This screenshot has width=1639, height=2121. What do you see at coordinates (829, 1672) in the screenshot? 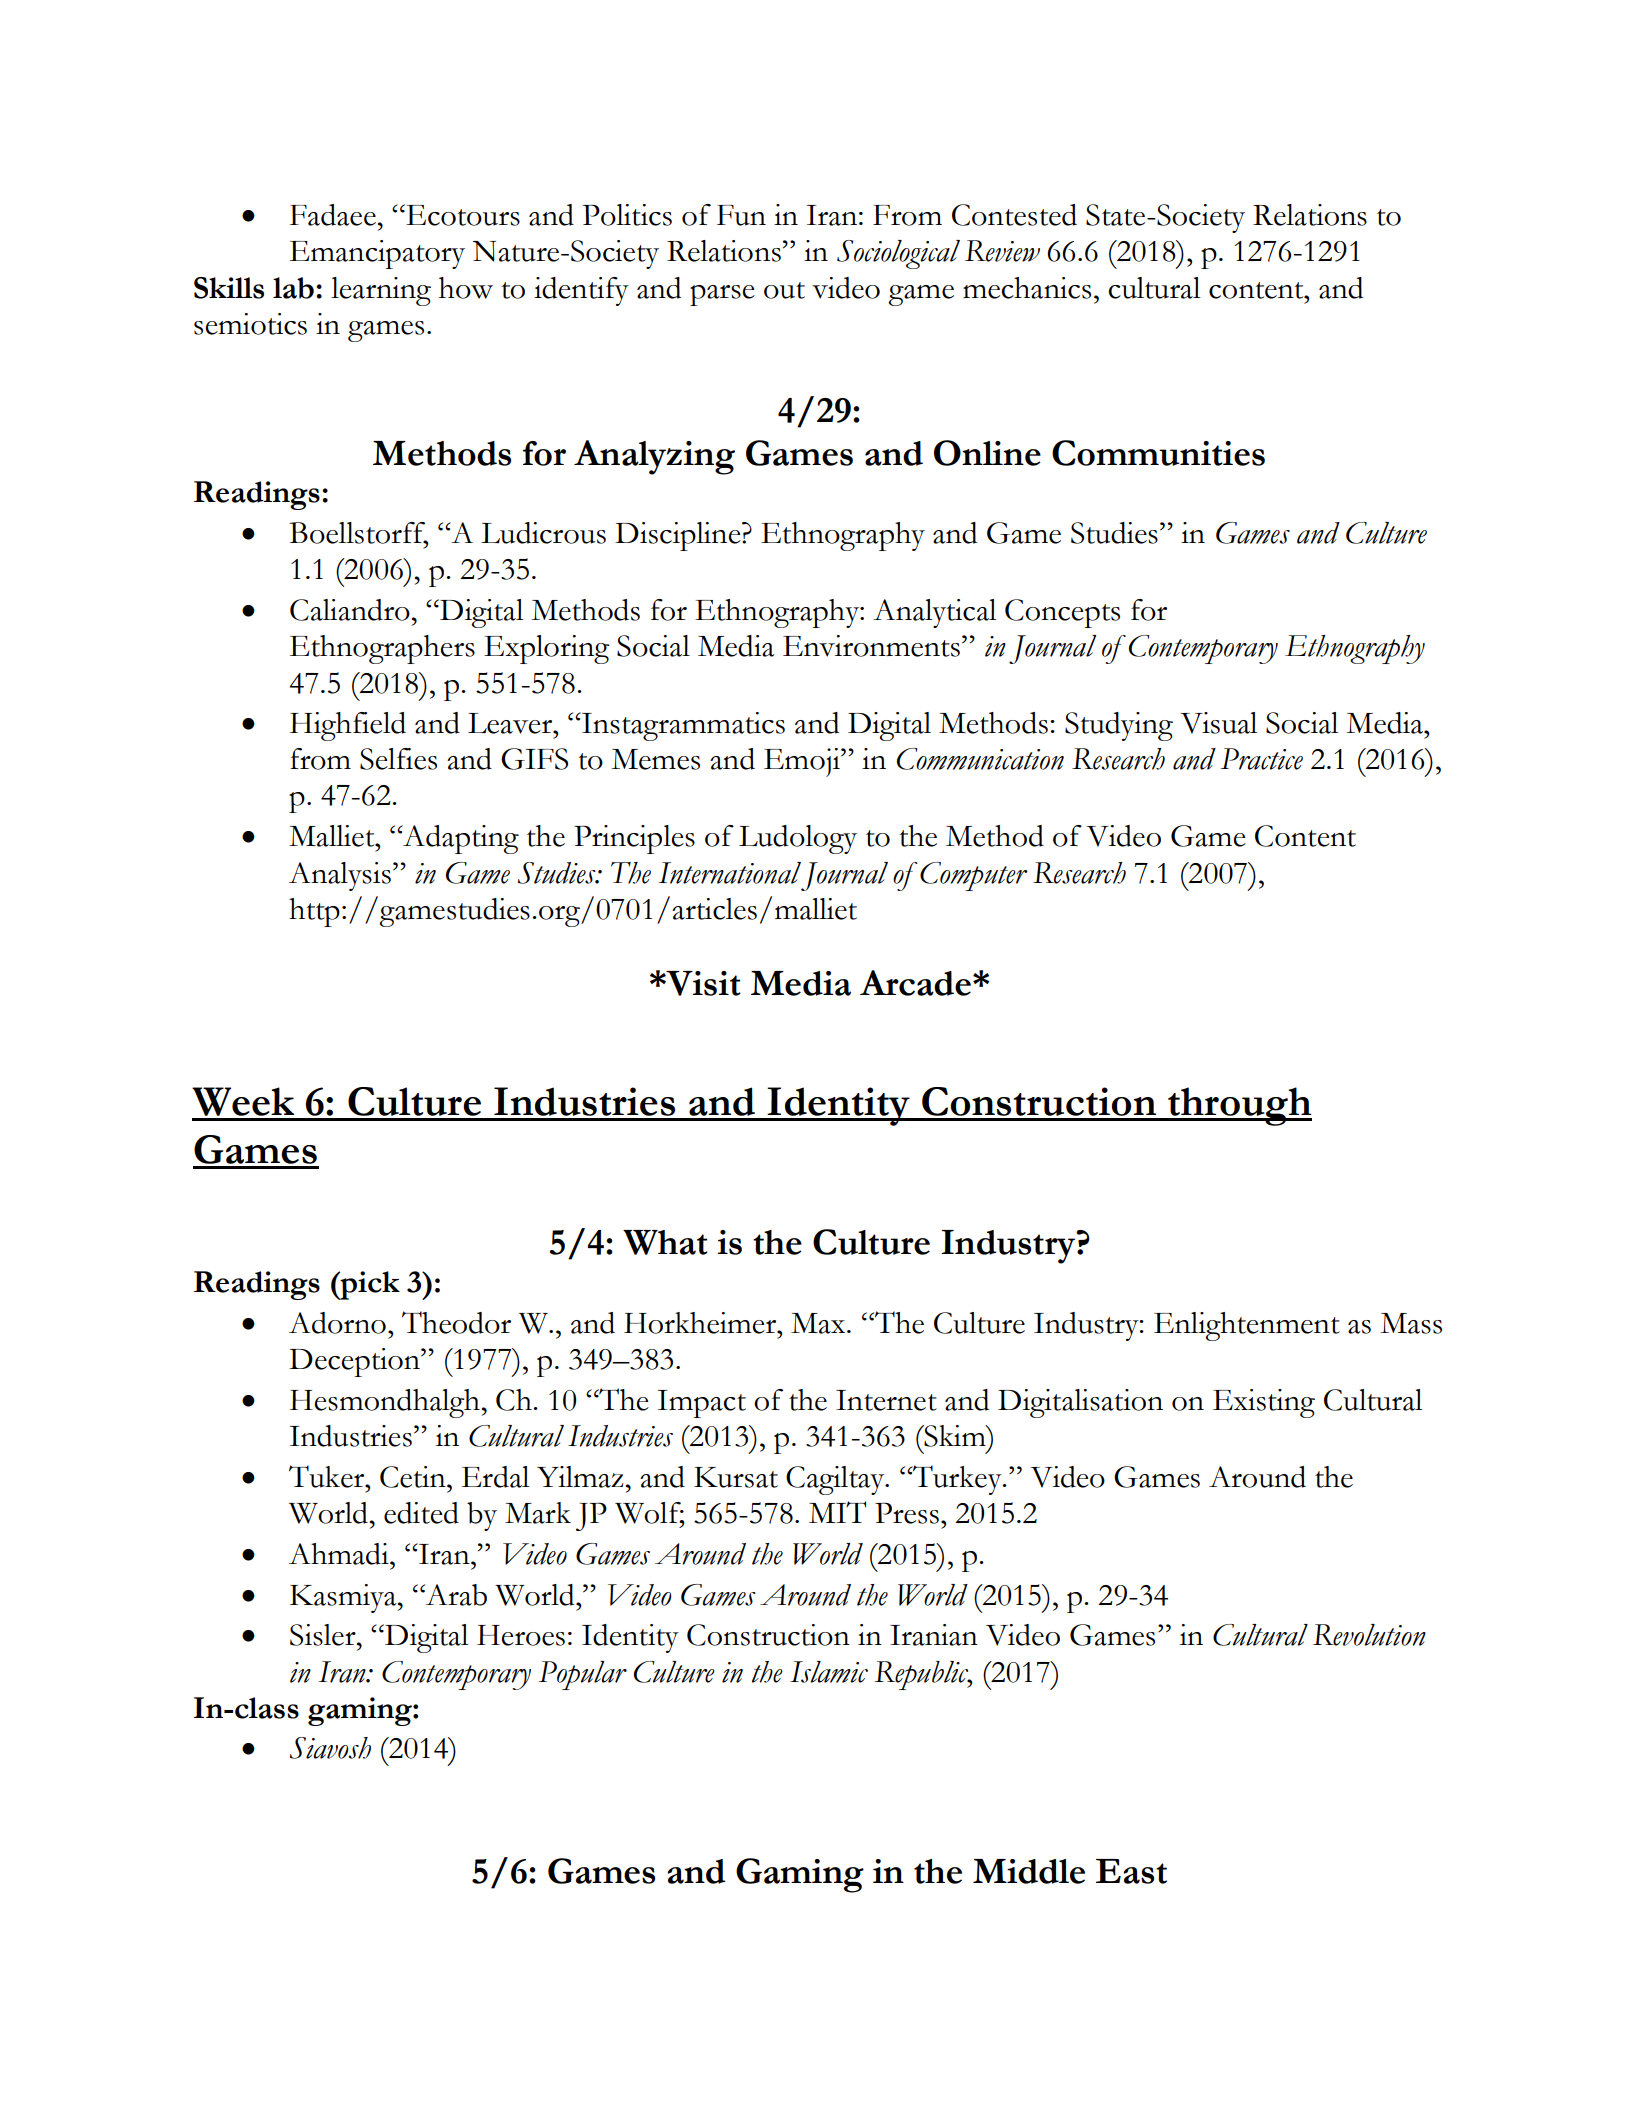
I see `Islamic` at bounding box center [829, 1672].
